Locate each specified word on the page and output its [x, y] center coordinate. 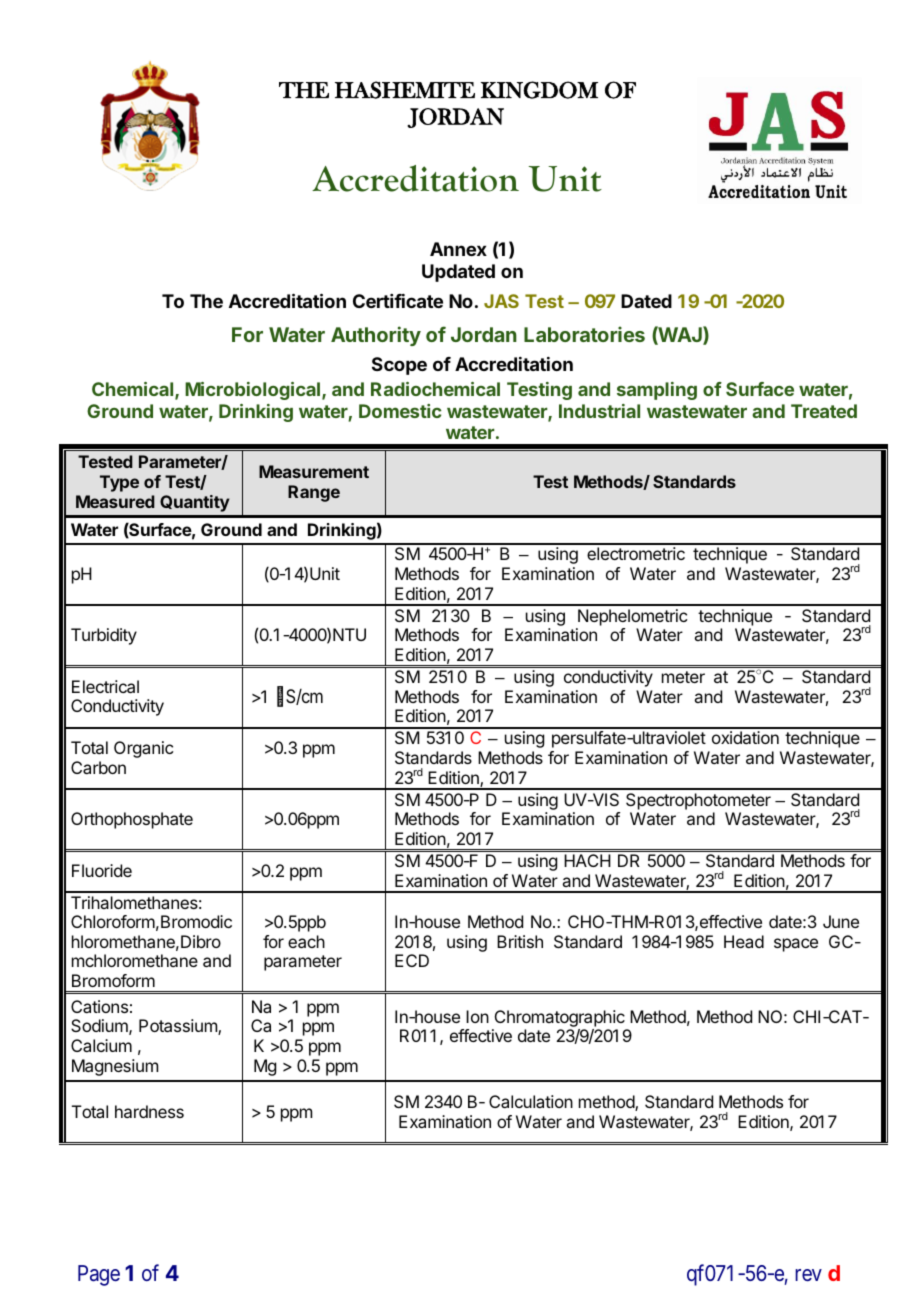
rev [808, 1275]
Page [99, 1275]
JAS [501, 301]
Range [314, 493]
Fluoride [102, 870]
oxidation [745, 737]
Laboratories [584, 334]
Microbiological [254, 391]
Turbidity [104, 636]
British [520, 941]
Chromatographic [559, 1020]
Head [744, 941]
